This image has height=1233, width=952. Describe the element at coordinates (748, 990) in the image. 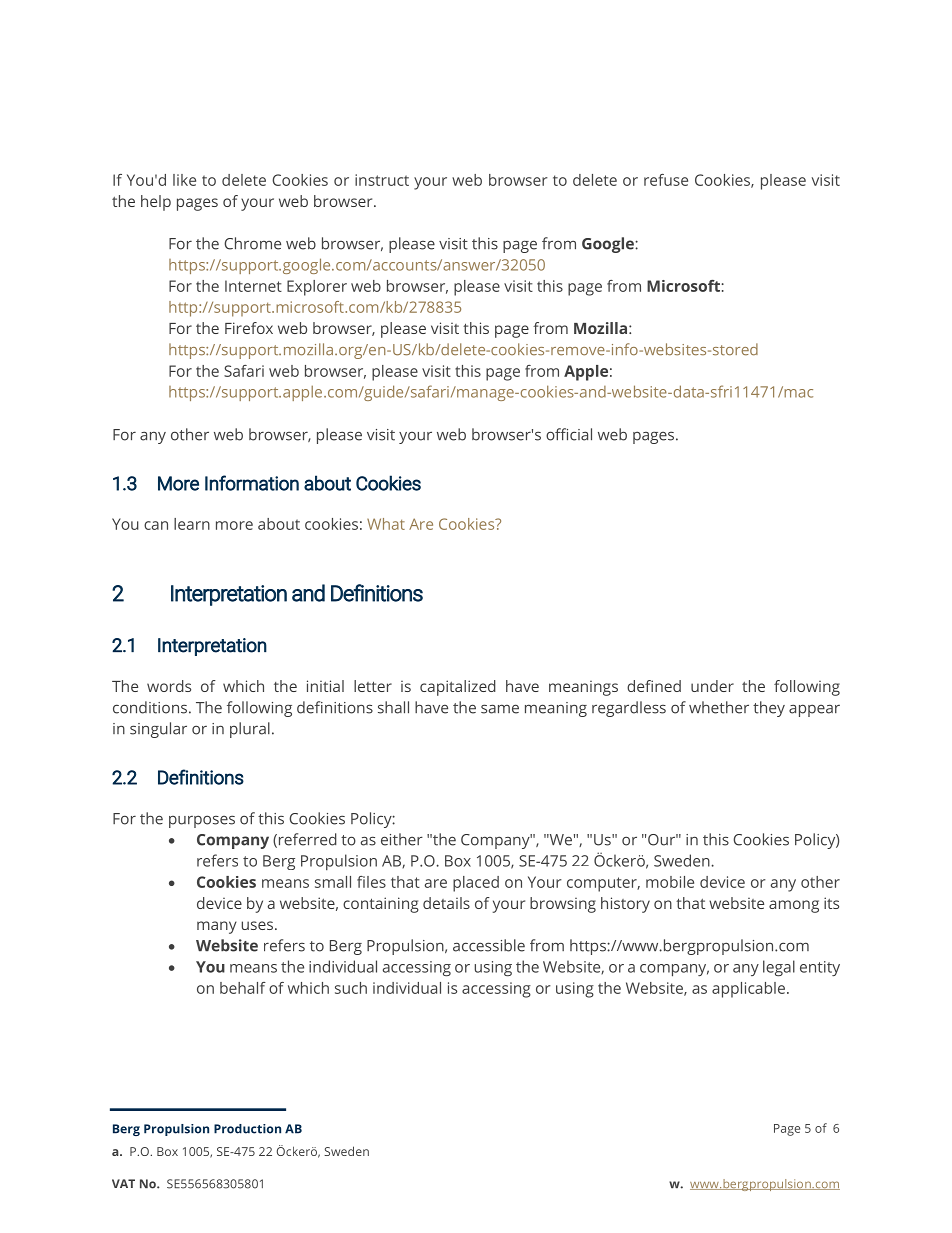

I see `applicable` at that location.
